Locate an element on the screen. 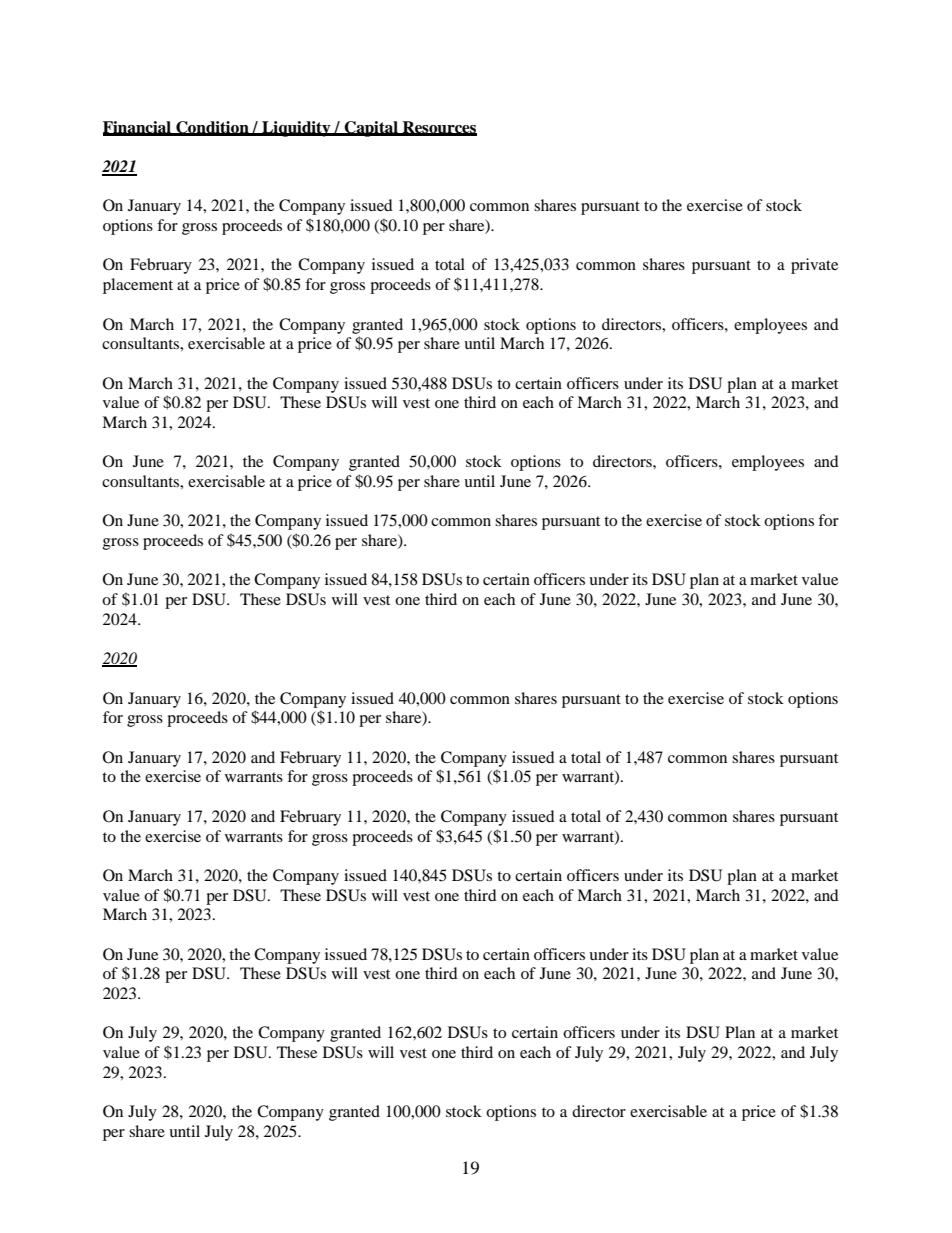 Image resolution: width=952 pixels, height=1233 pixels. placement is located at coordinates (138, 286).
